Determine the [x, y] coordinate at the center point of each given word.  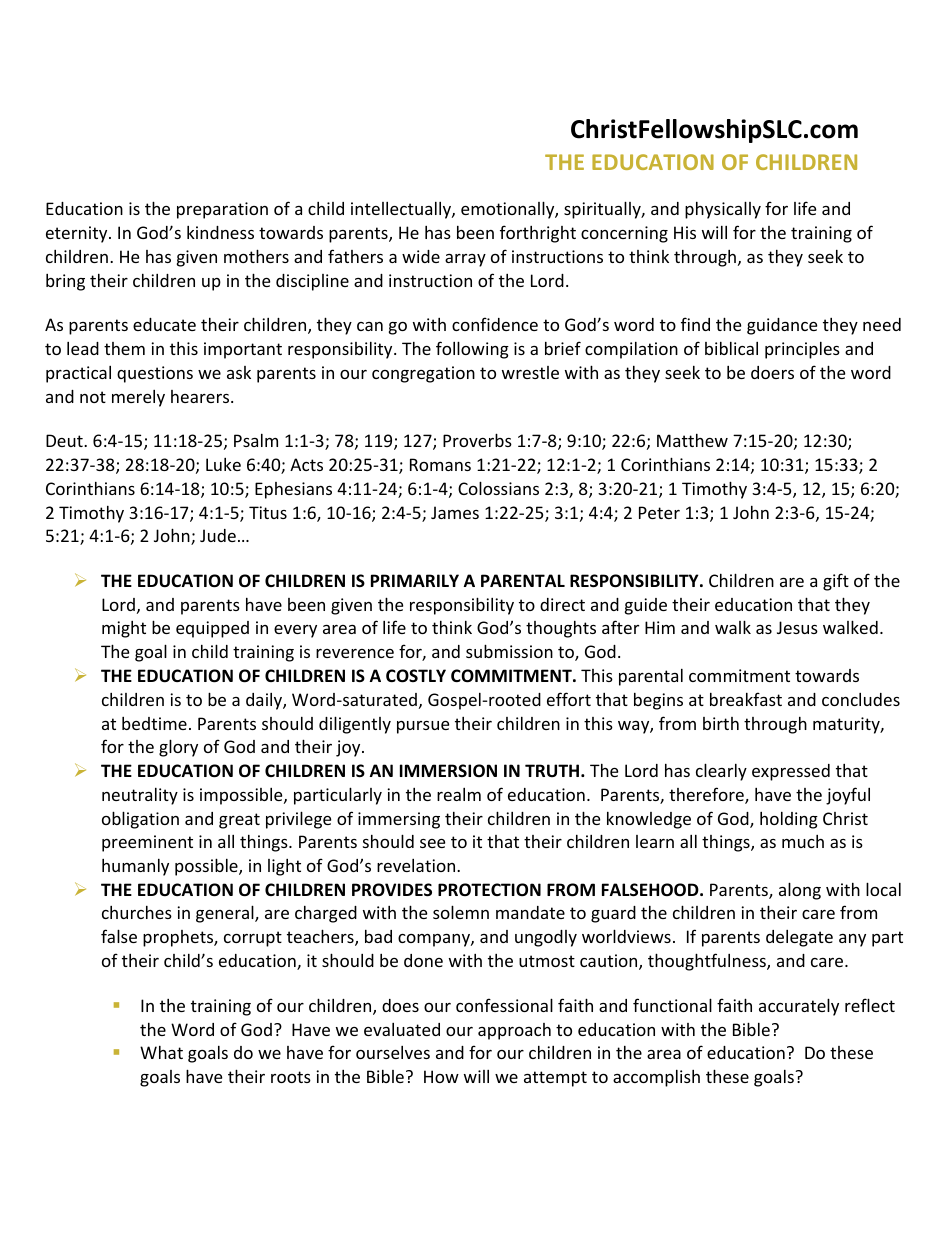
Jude [218, 535]
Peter [659, 512]
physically [723, 210]
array [465, 260]
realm [459, 794]
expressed [791, 772]
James [455, 512]
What [161, 1052]
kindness [220, 232]
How [441, 1076]
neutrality [140, 796]
